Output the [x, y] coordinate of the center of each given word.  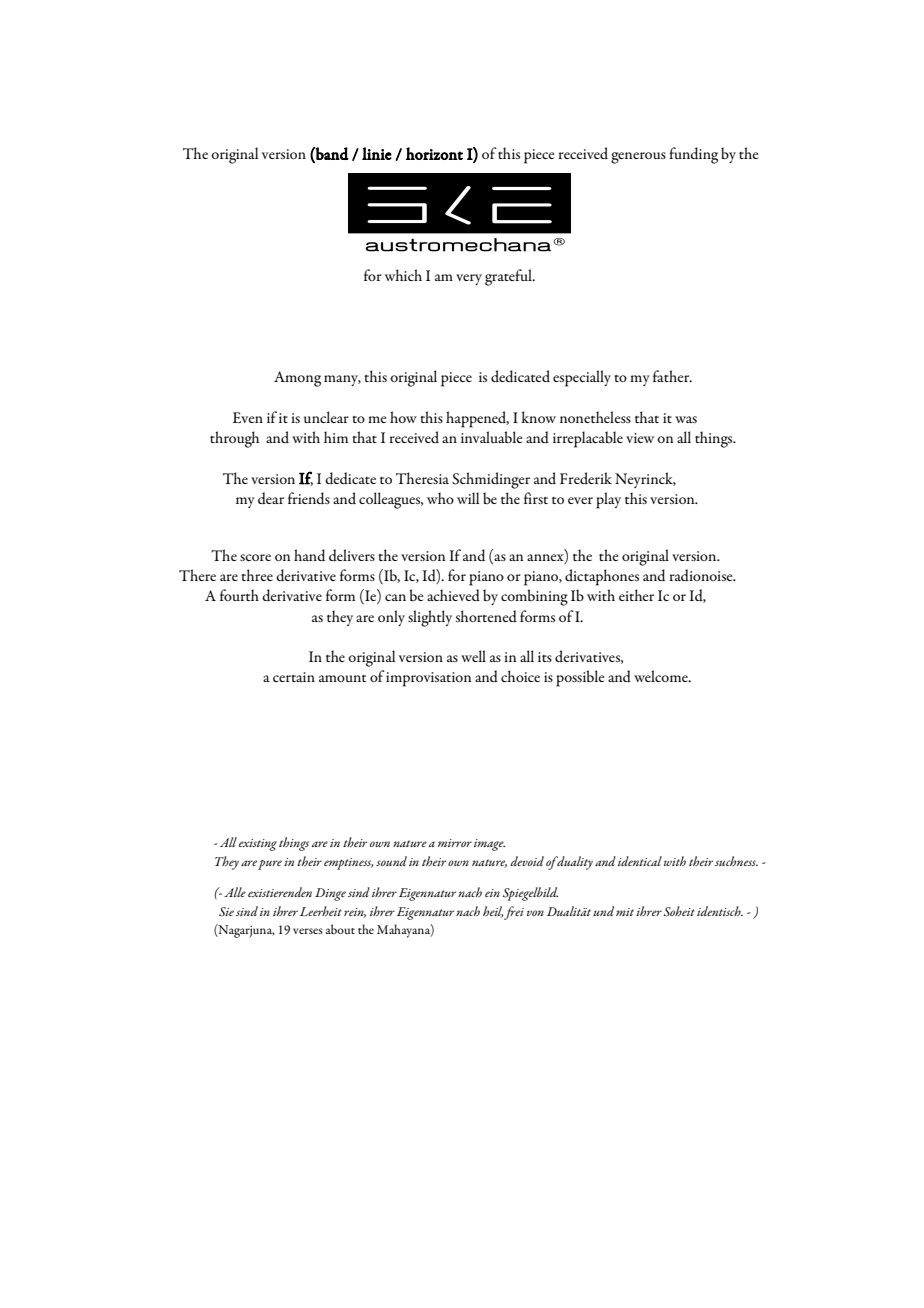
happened [477, 419]
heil [493, 912]
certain [294, 677]
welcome [662, 676]
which [403, 275]
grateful [509, 277]
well [473, 656]
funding [693, 155]
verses [308, 931]
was [686, 419]
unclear [326, 417]
